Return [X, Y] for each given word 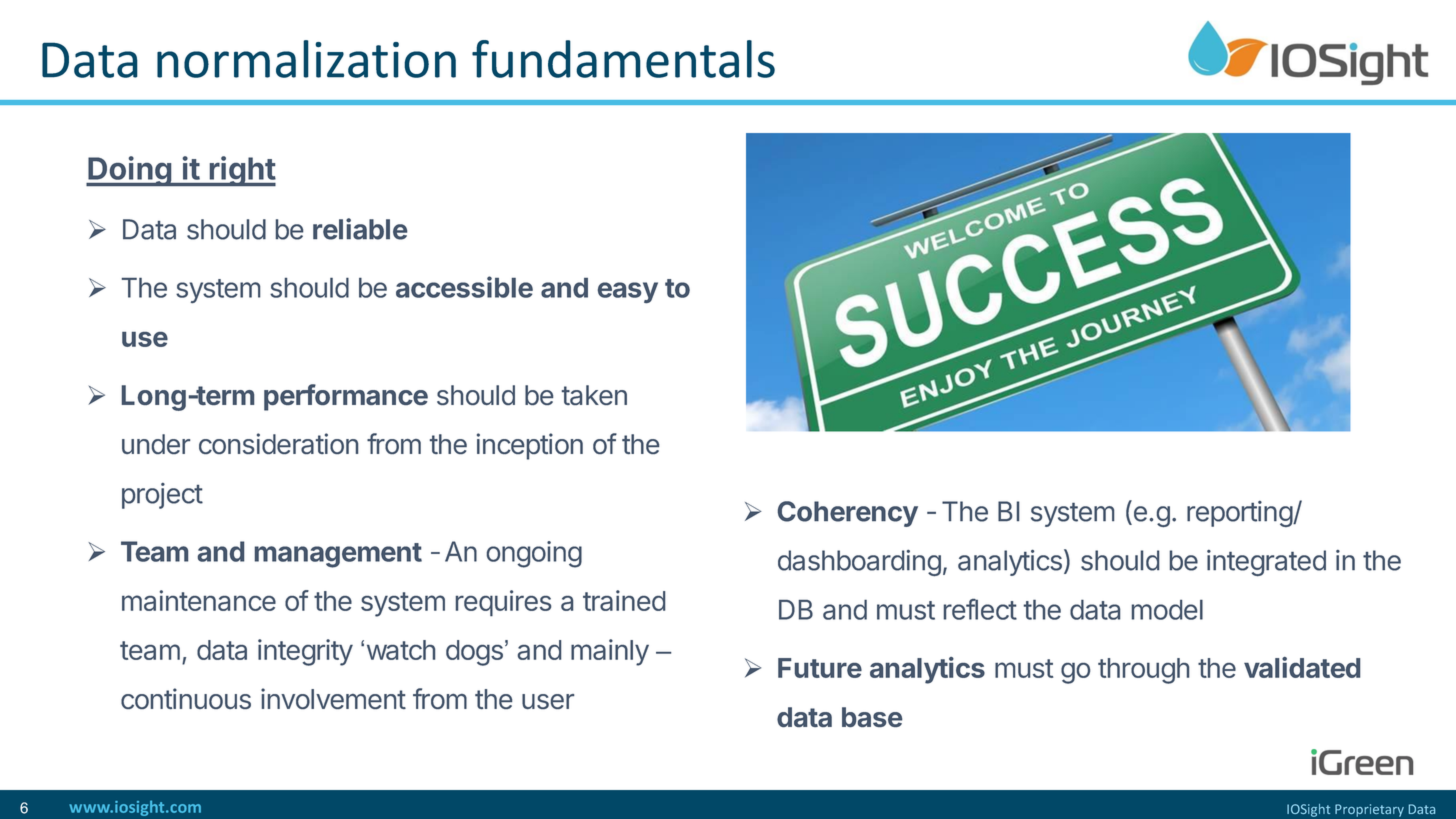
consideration [278, 443]
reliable [360, 229]
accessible [464, 287]
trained [624, 600]
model [1167, 610]
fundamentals [623, 59]
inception [530, 446]
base [872, 717]
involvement [333, 698]
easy [628, 292]
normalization [306, 59]
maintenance [199, 600]
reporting [1240, 514]
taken [594, 395]
